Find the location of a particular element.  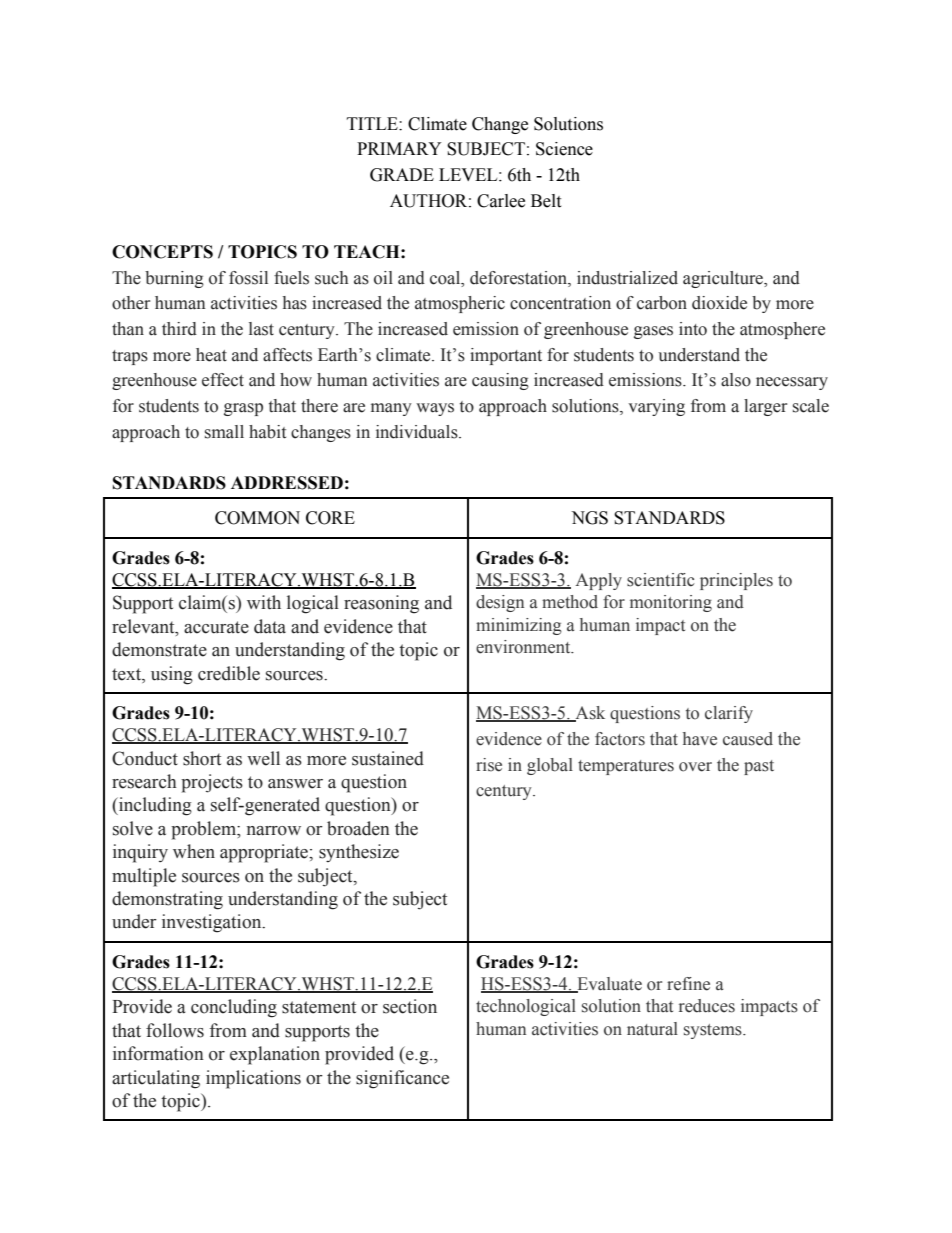

PRIMARY is located at coordinates (399, 148).
